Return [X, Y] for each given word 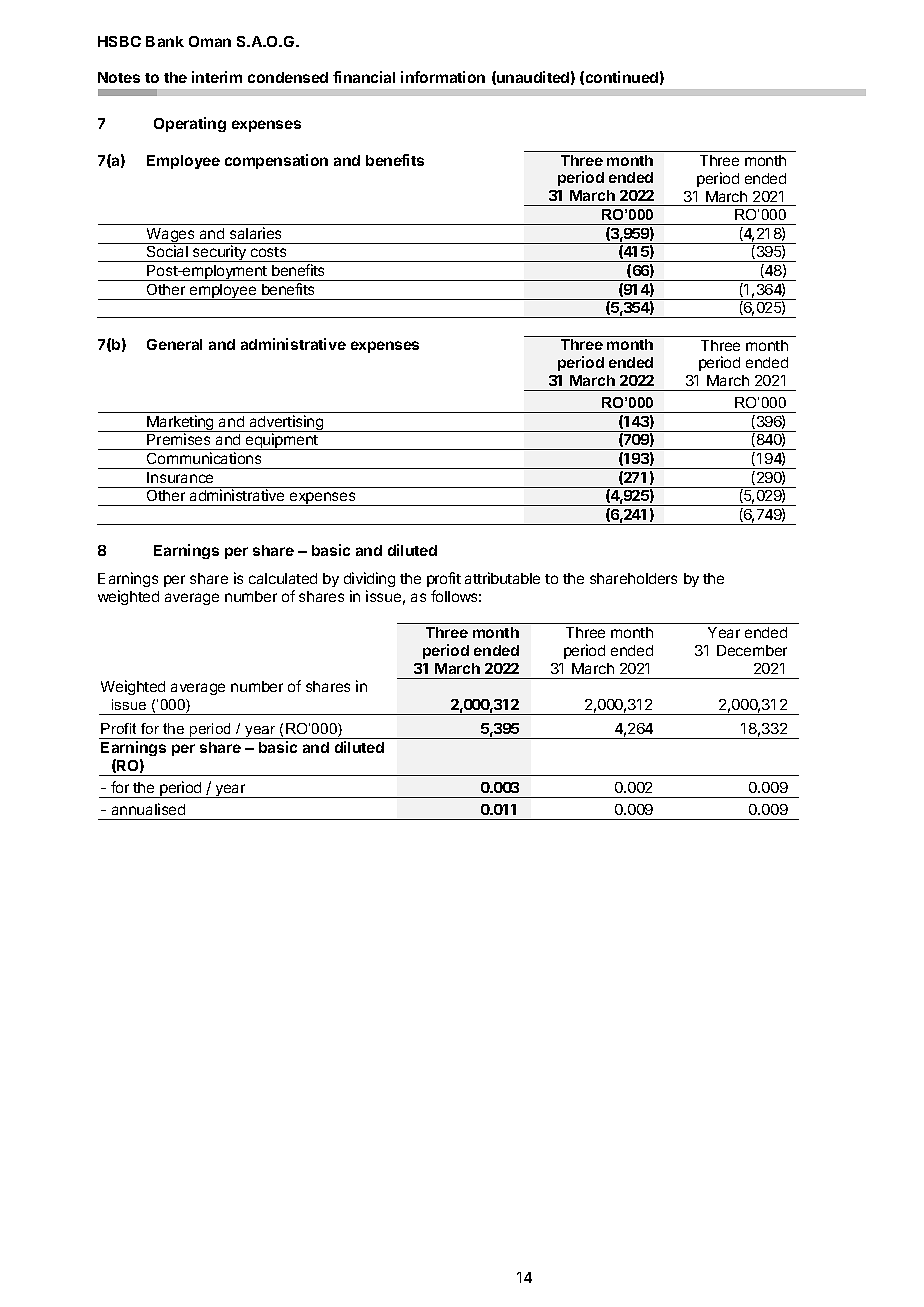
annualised [148, 809]
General [174, 344]
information [443, 77]
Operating [190, 124]
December [752, 650]
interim [217, 77]
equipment [282, 441]
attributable [502, 578]
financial [364, 77]
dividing [369, 579]
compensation [276, 161]
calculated [283, 578]
